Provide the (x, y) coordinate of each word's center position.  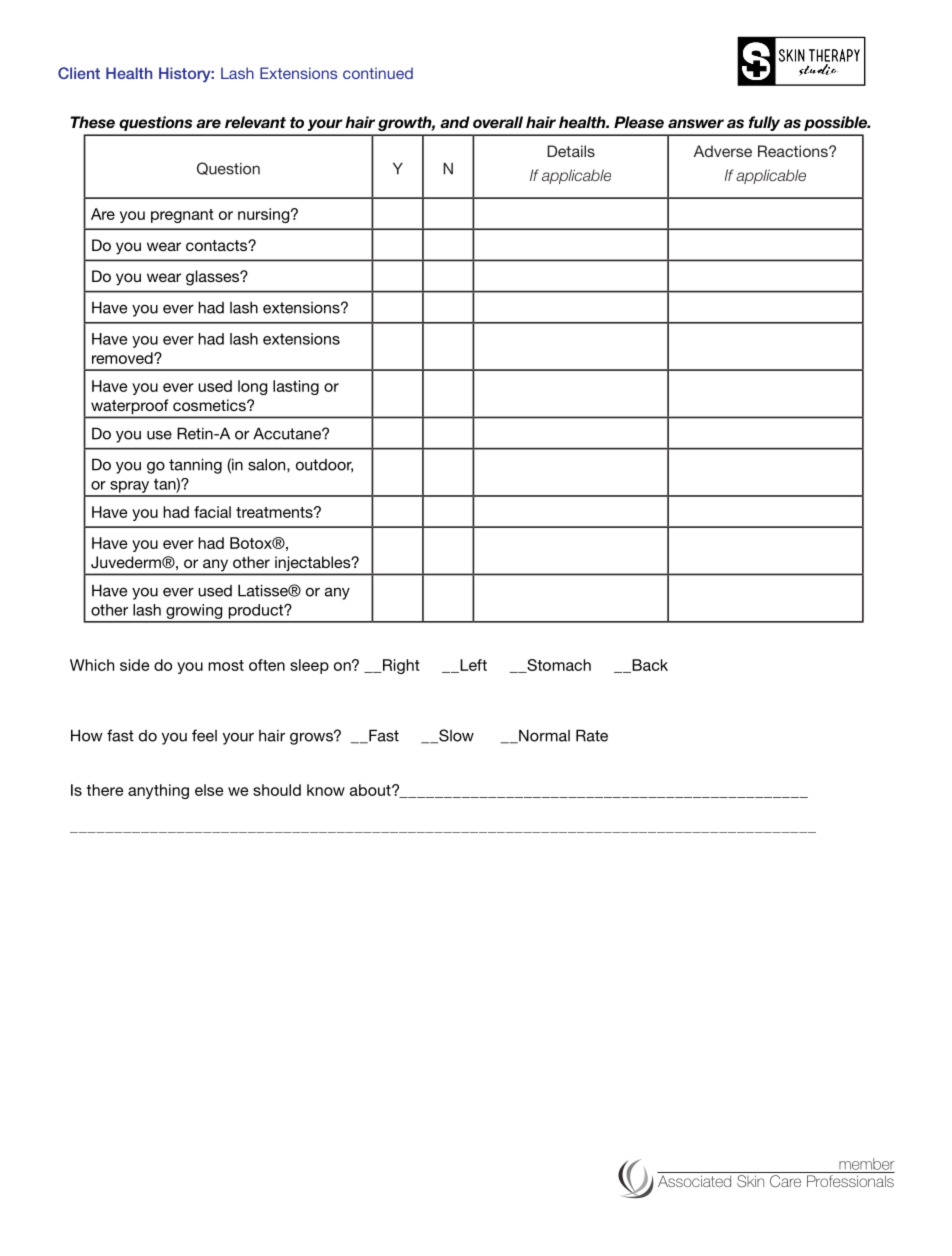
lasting (296, 387)
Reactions (794, 151)
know (326, 790)
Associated (694, 1181)
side (134, 665)
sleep (309, 666)
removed (123, 358)
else (209, 790)
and (455, 122)
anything (158, 791)
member (867, 1164)
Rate (592, 735)
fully (764, 123)
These (92, 122)
